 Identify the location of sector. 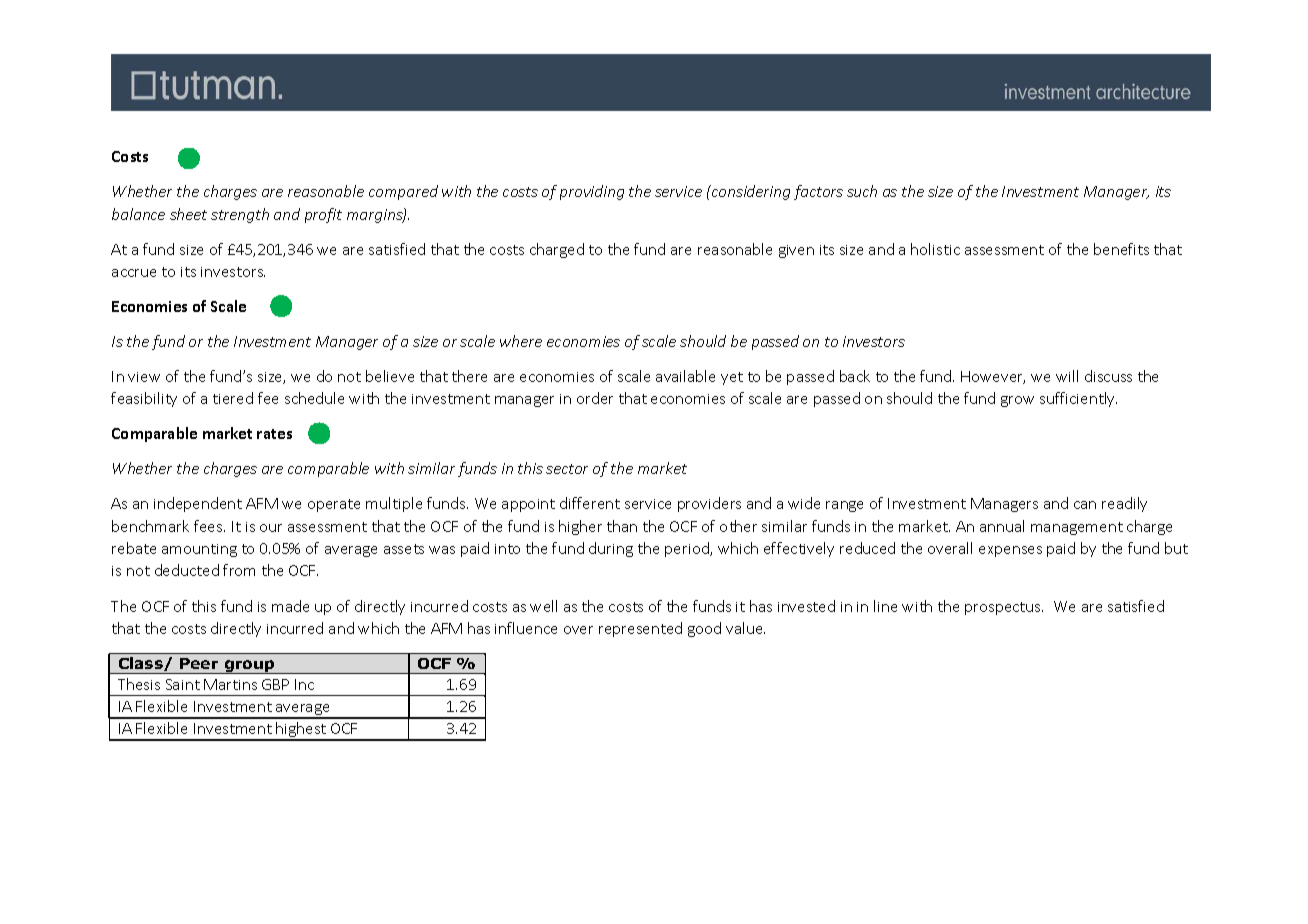
(567, 469).
